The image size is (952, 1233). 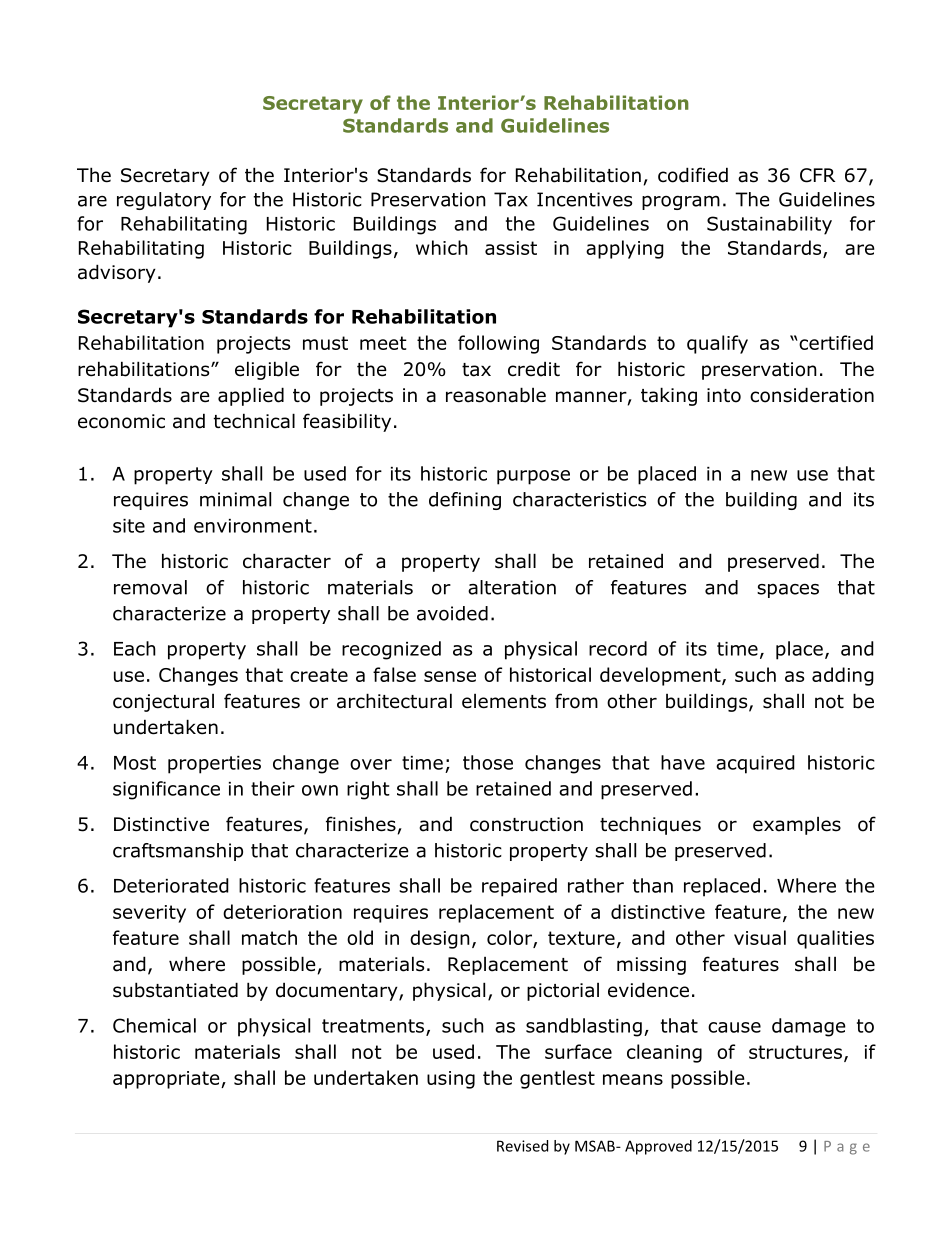 I want to click on examples, so click(x=797, y=826).
